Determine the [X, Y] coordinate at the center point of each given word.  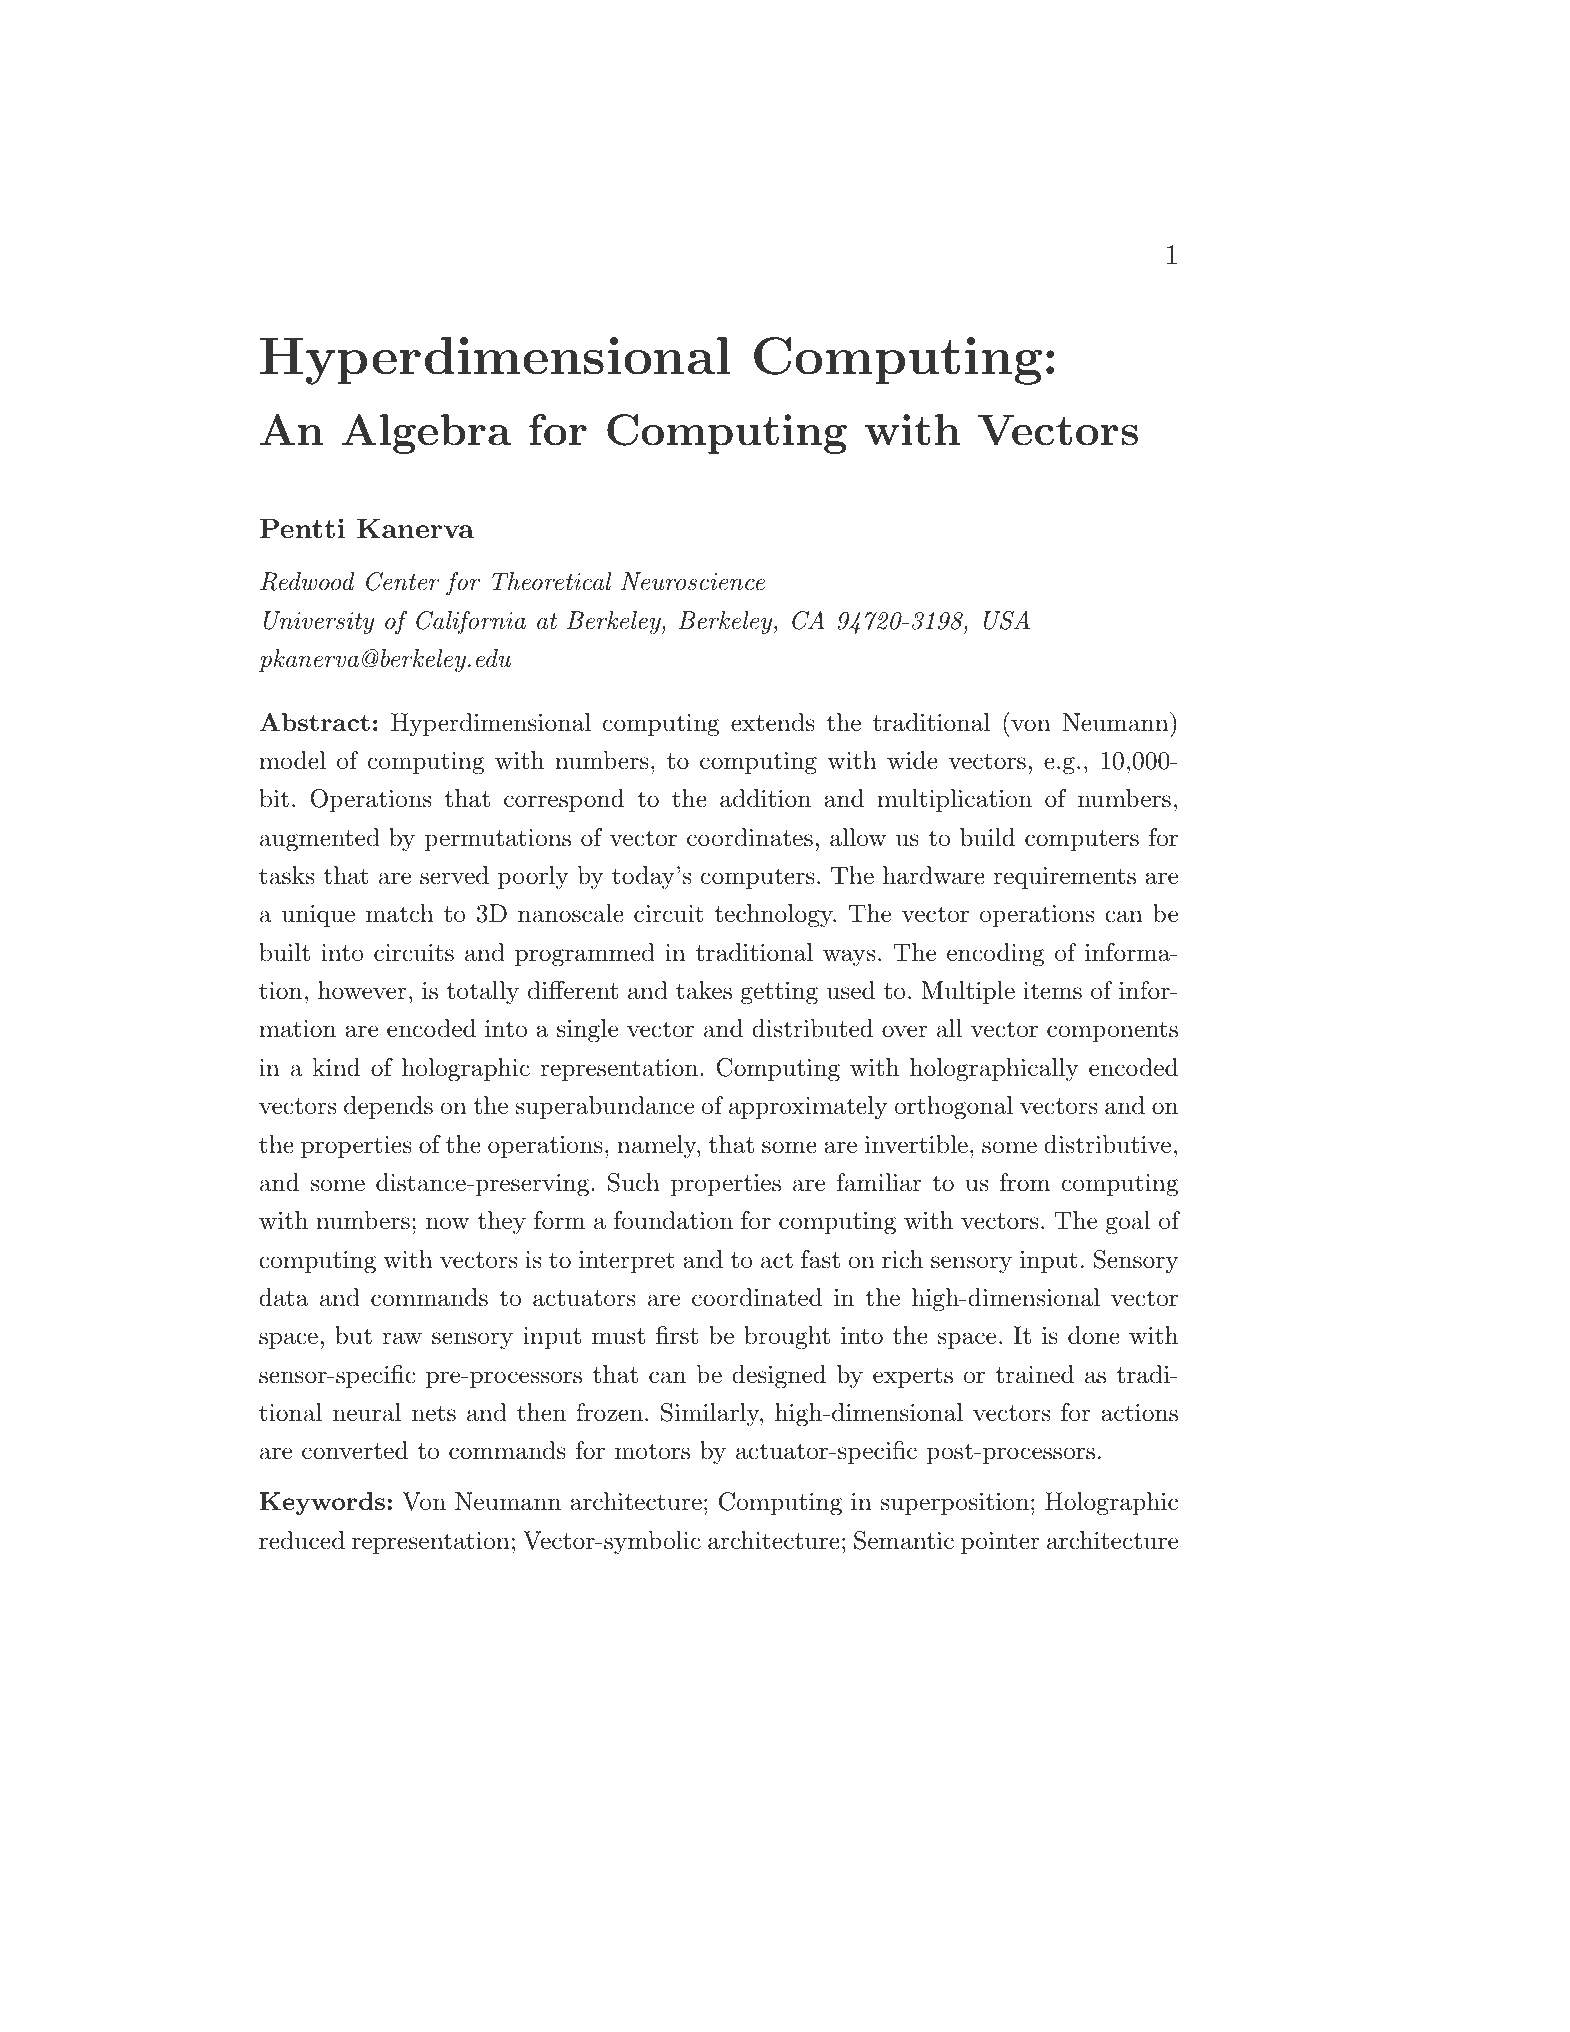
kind [336, 1067]
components [1112, 1031]
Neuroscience [693, 581]
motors [652, 1451]
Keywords [322, 1503]
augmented [320, 840]
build [987, 837]
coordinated [757, 1297]
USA [1007, 620]
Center [403, 581]
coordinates [750, 837]
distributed [812, 1028]
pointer [1000, 1543]
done [1094, 1335]
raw [402, 1338]
